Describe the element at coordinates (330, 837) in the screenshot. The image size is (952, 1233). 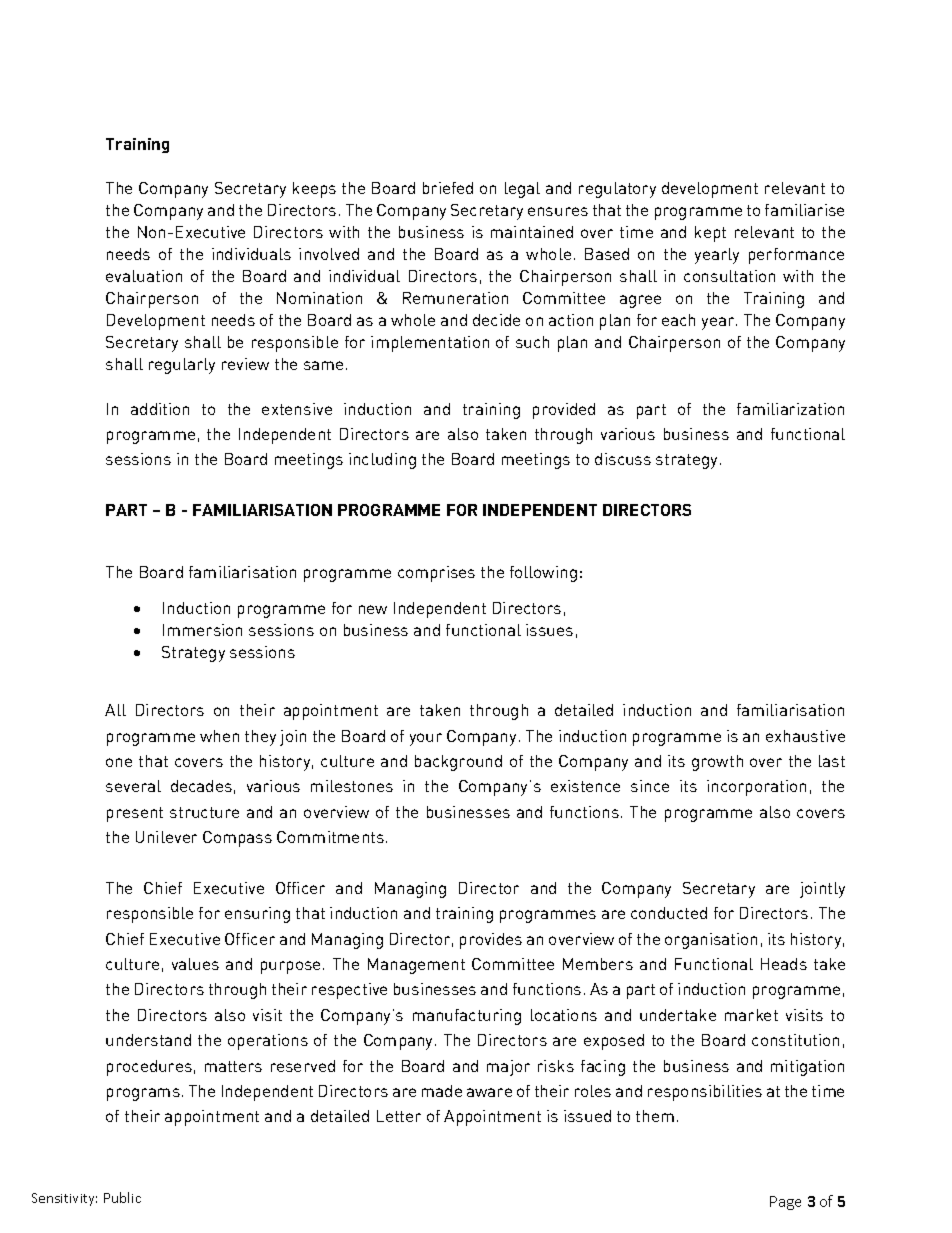
I see `Commitments` at that location.
